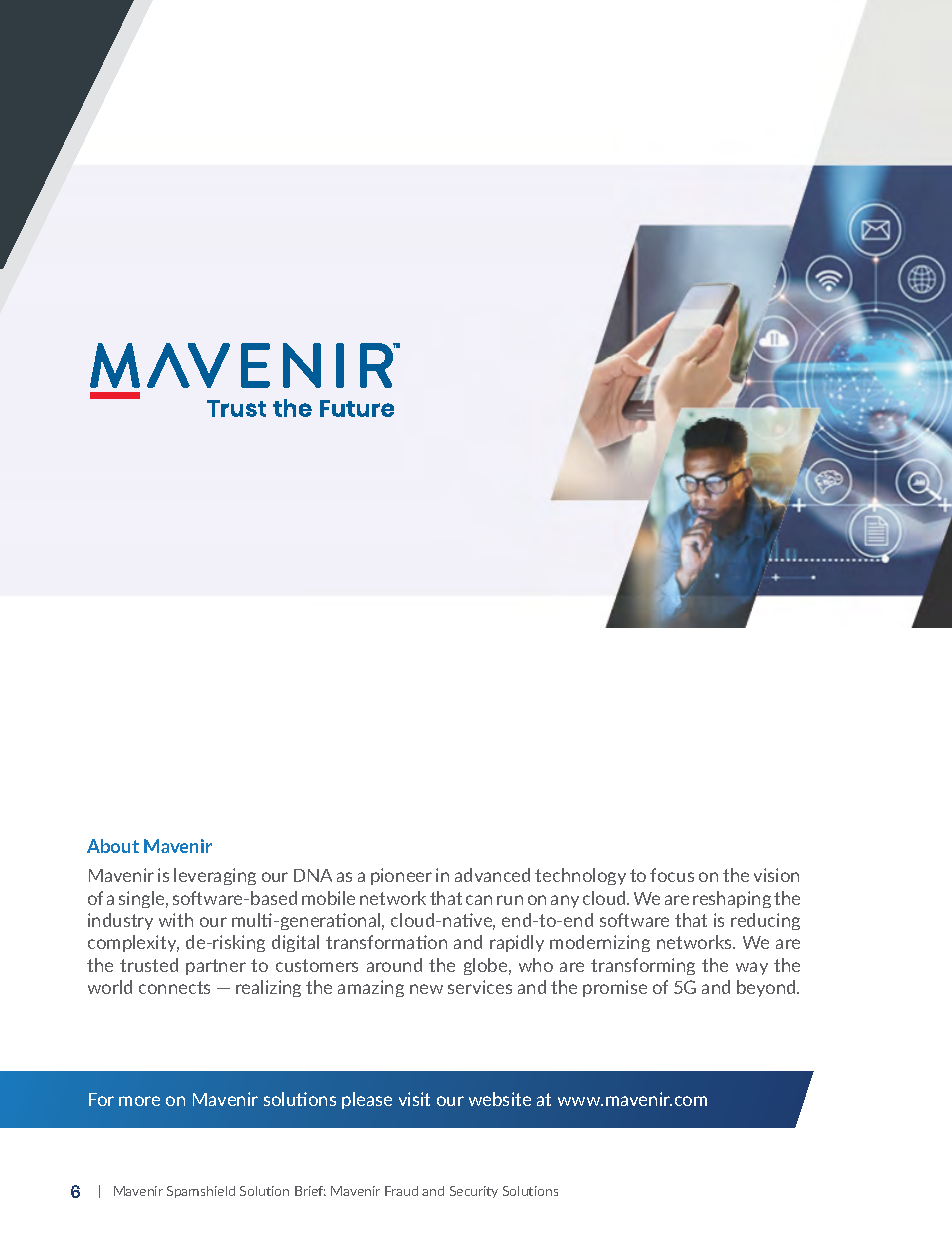 The height and width of the document is (1233, 952). Describe the element at coordinates (767, 988) in the document. I see `beyond` at that location.
